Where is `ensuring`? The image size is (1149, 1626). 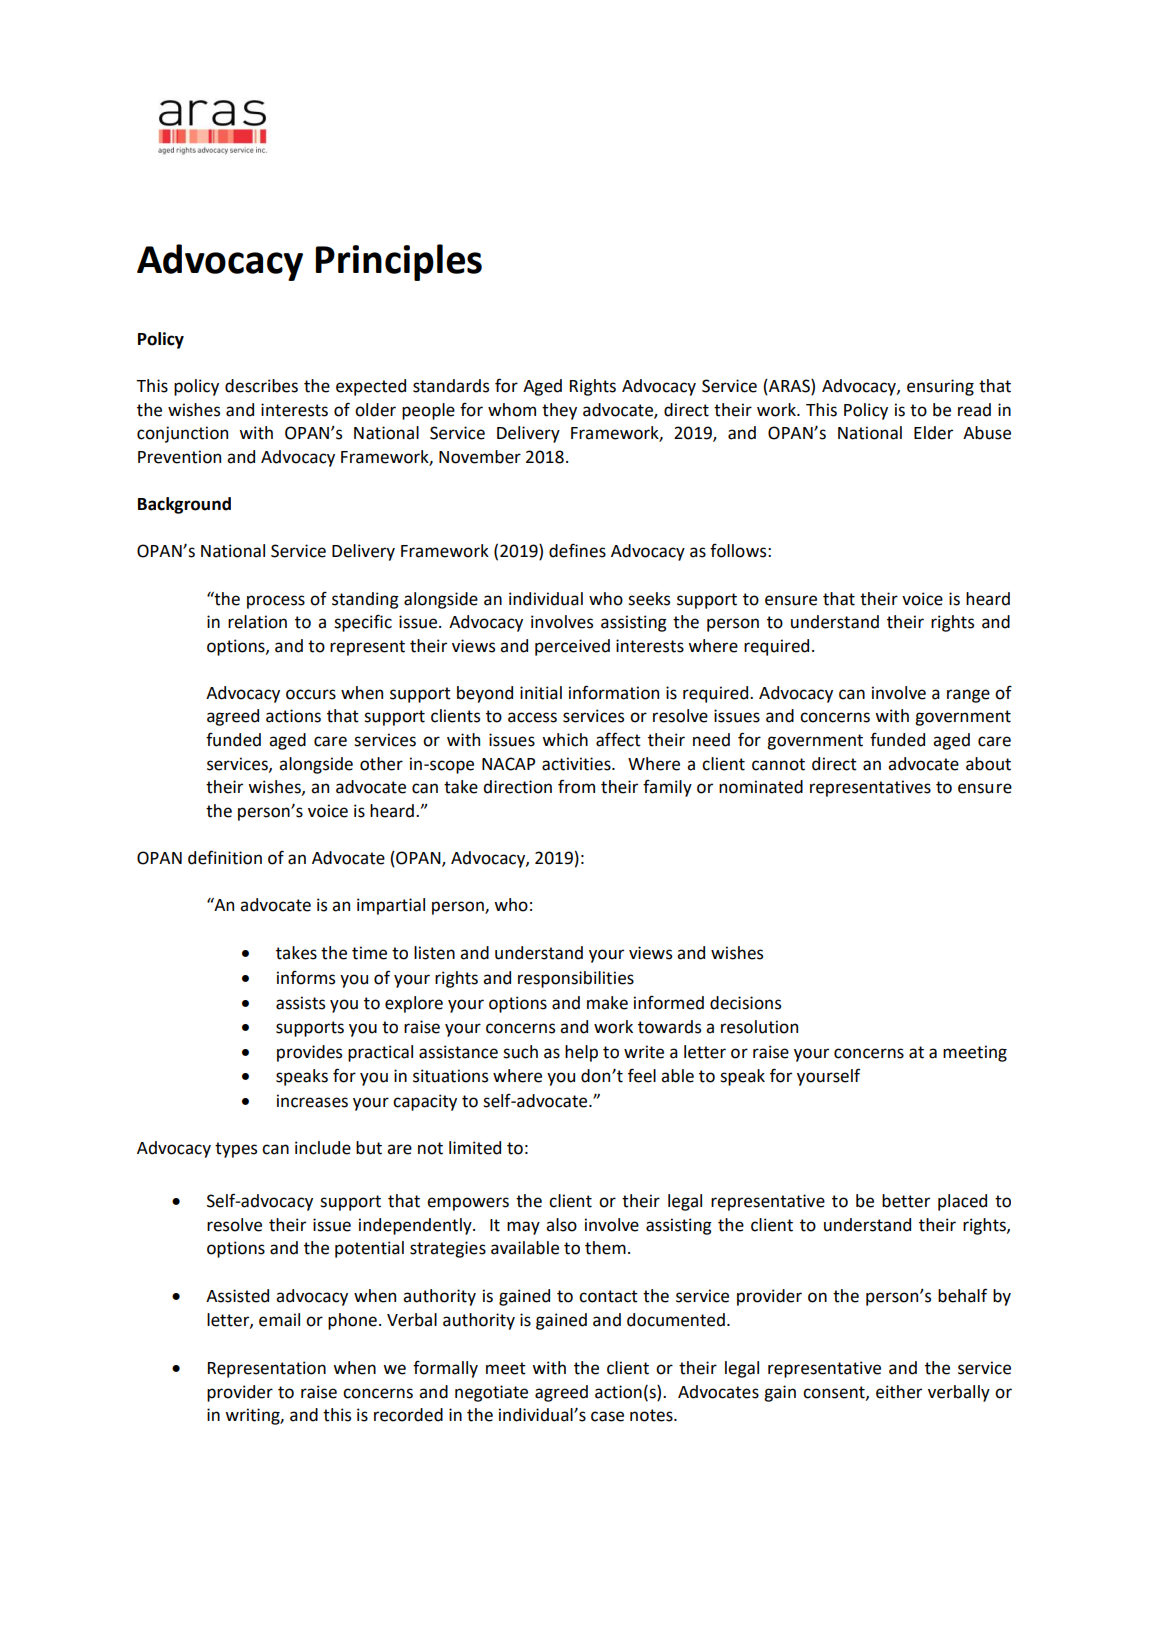 ensuring is located at coordinates (940, 387).
